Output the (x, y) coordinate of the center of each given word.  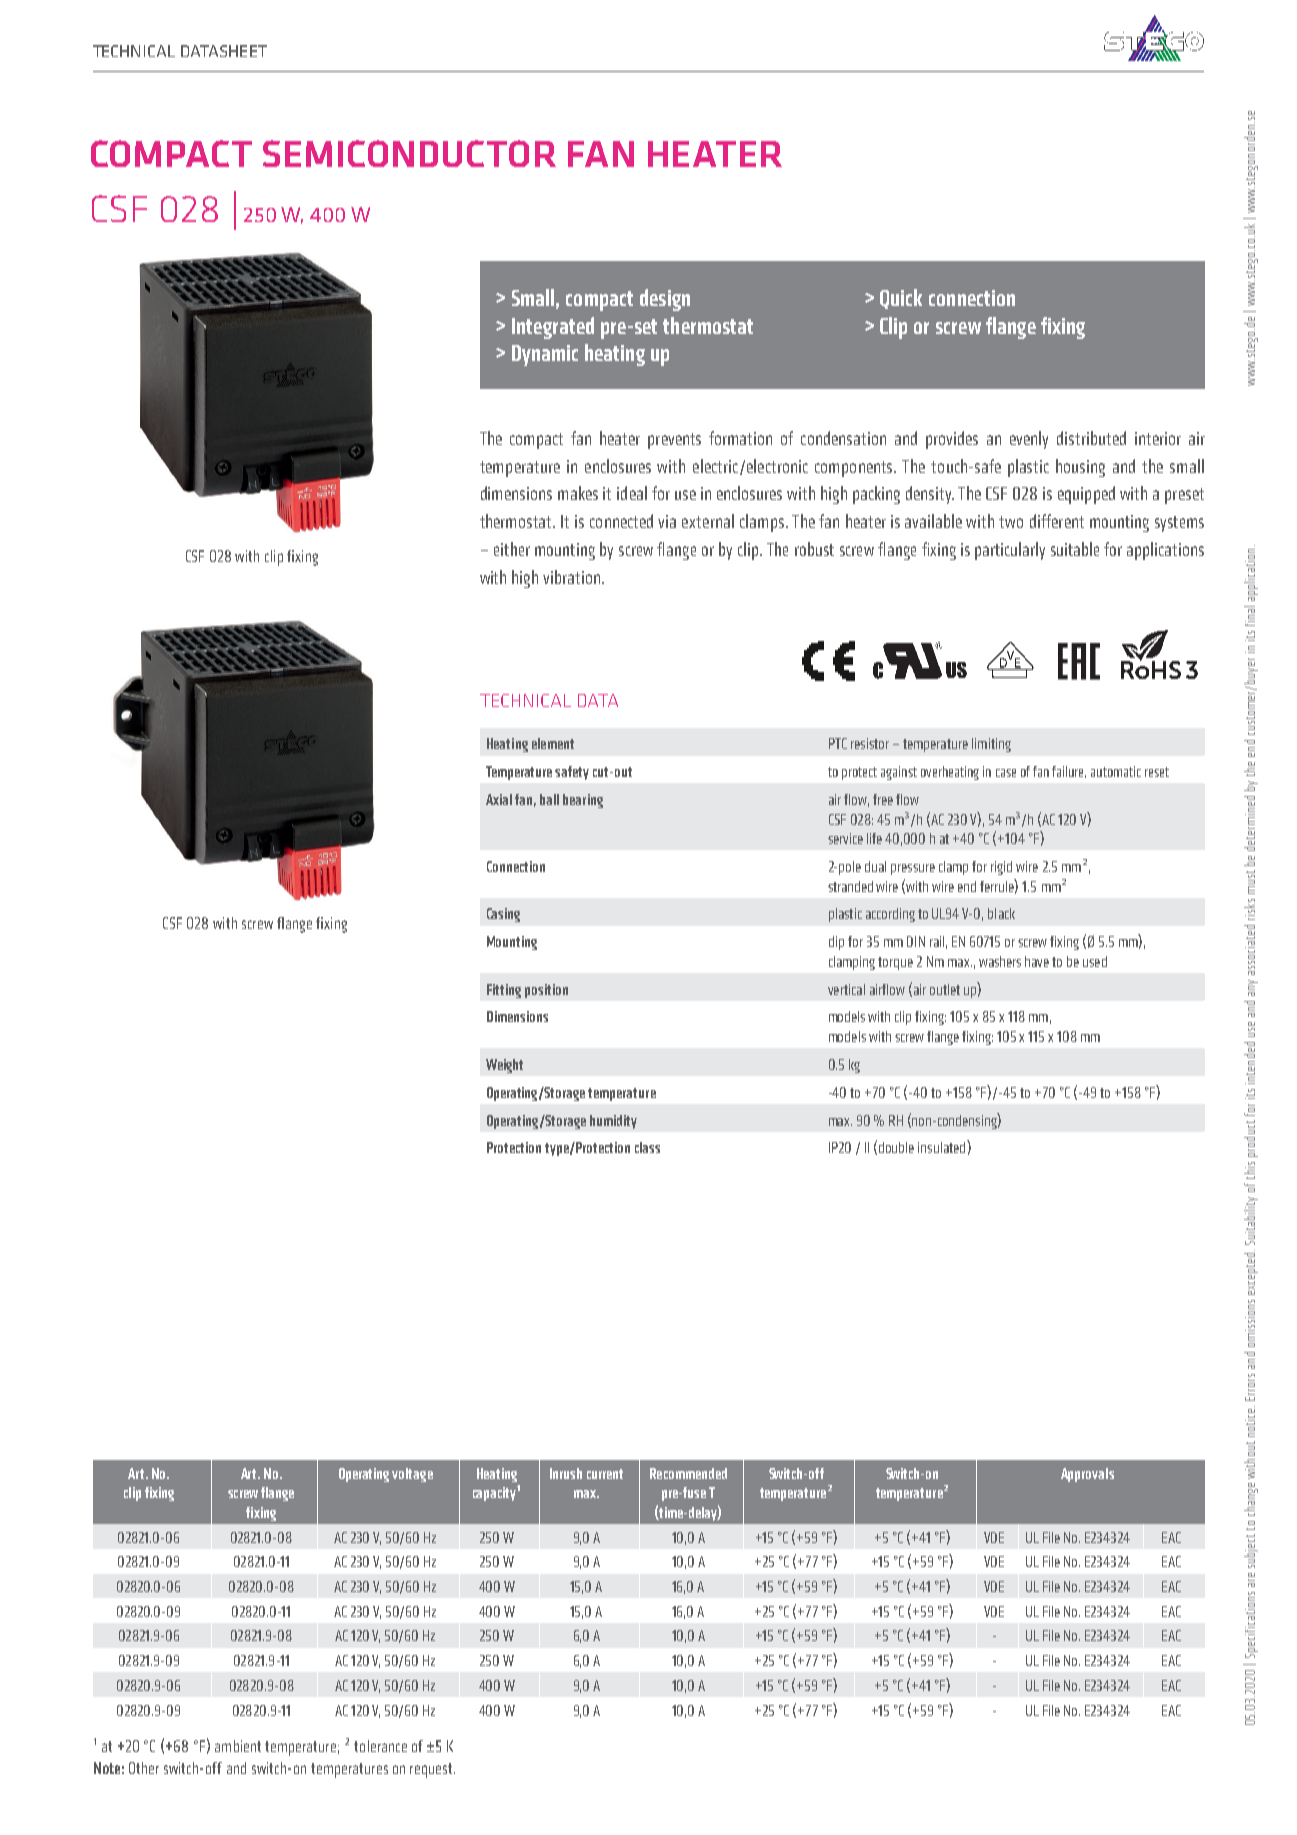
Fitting (504, 991)
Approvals (1087, 1475)
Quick (901, 299)
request (432, 1770)
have (1037, 961)
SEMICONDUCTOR (409, 153)
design (665, 300)
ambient (238, 1746)
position (546, 991)
